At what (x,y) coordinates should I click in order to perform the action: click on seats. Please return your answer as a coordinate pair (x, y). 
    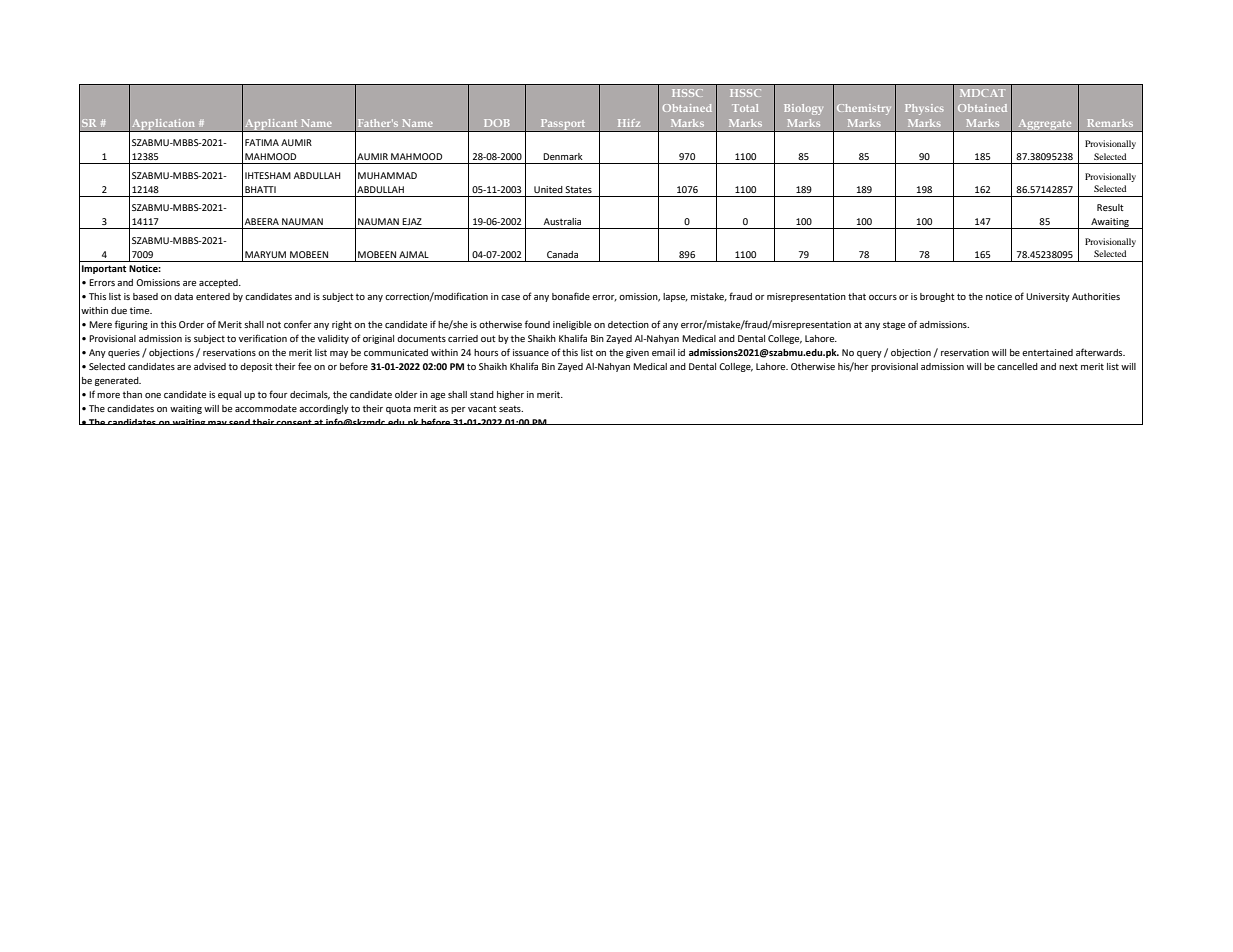
    Looking at the image, I should click on (511, 408).
